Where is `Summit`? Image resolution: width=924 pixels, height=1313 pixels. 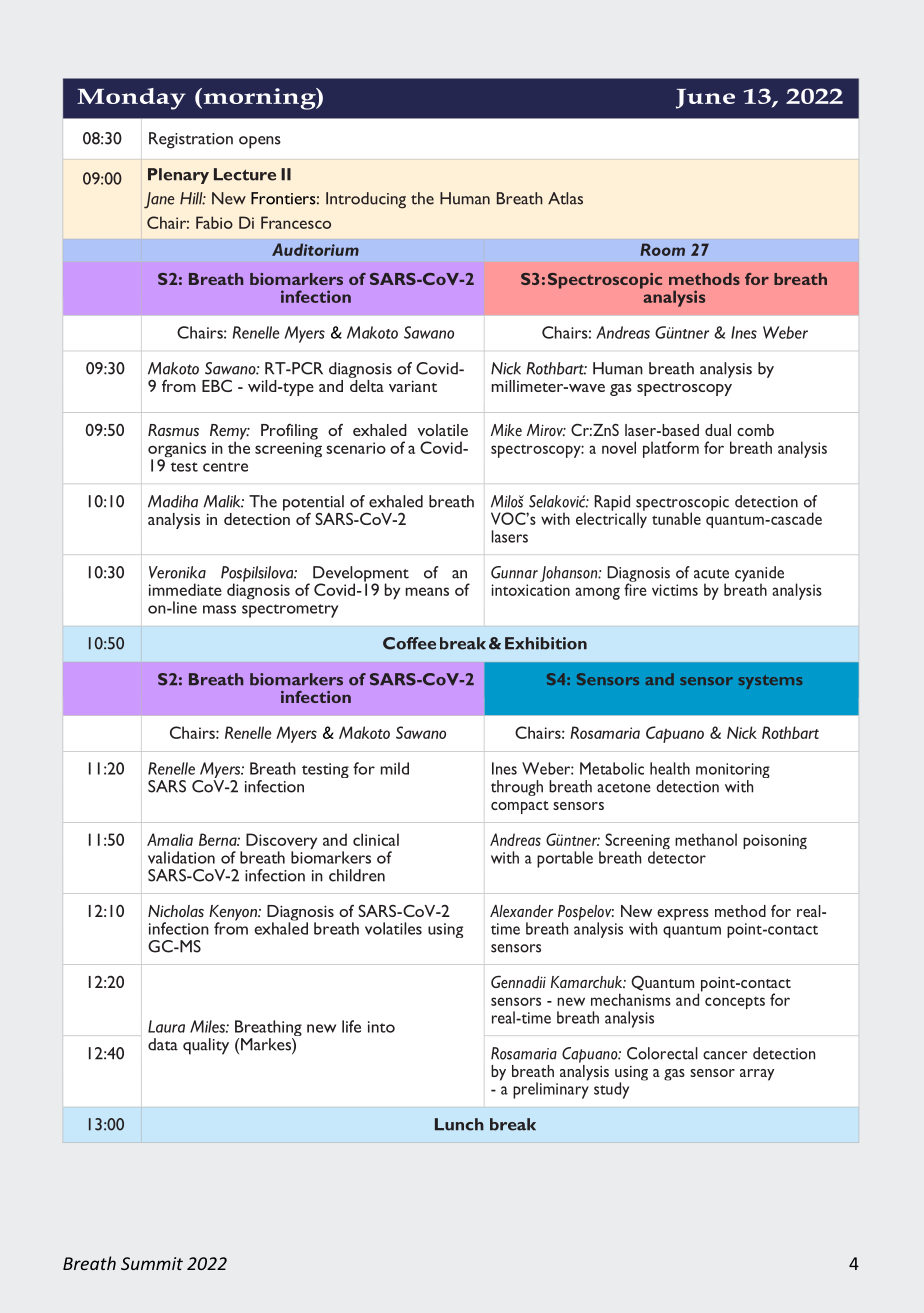
Summit is located at coordinates (152, 1263).
